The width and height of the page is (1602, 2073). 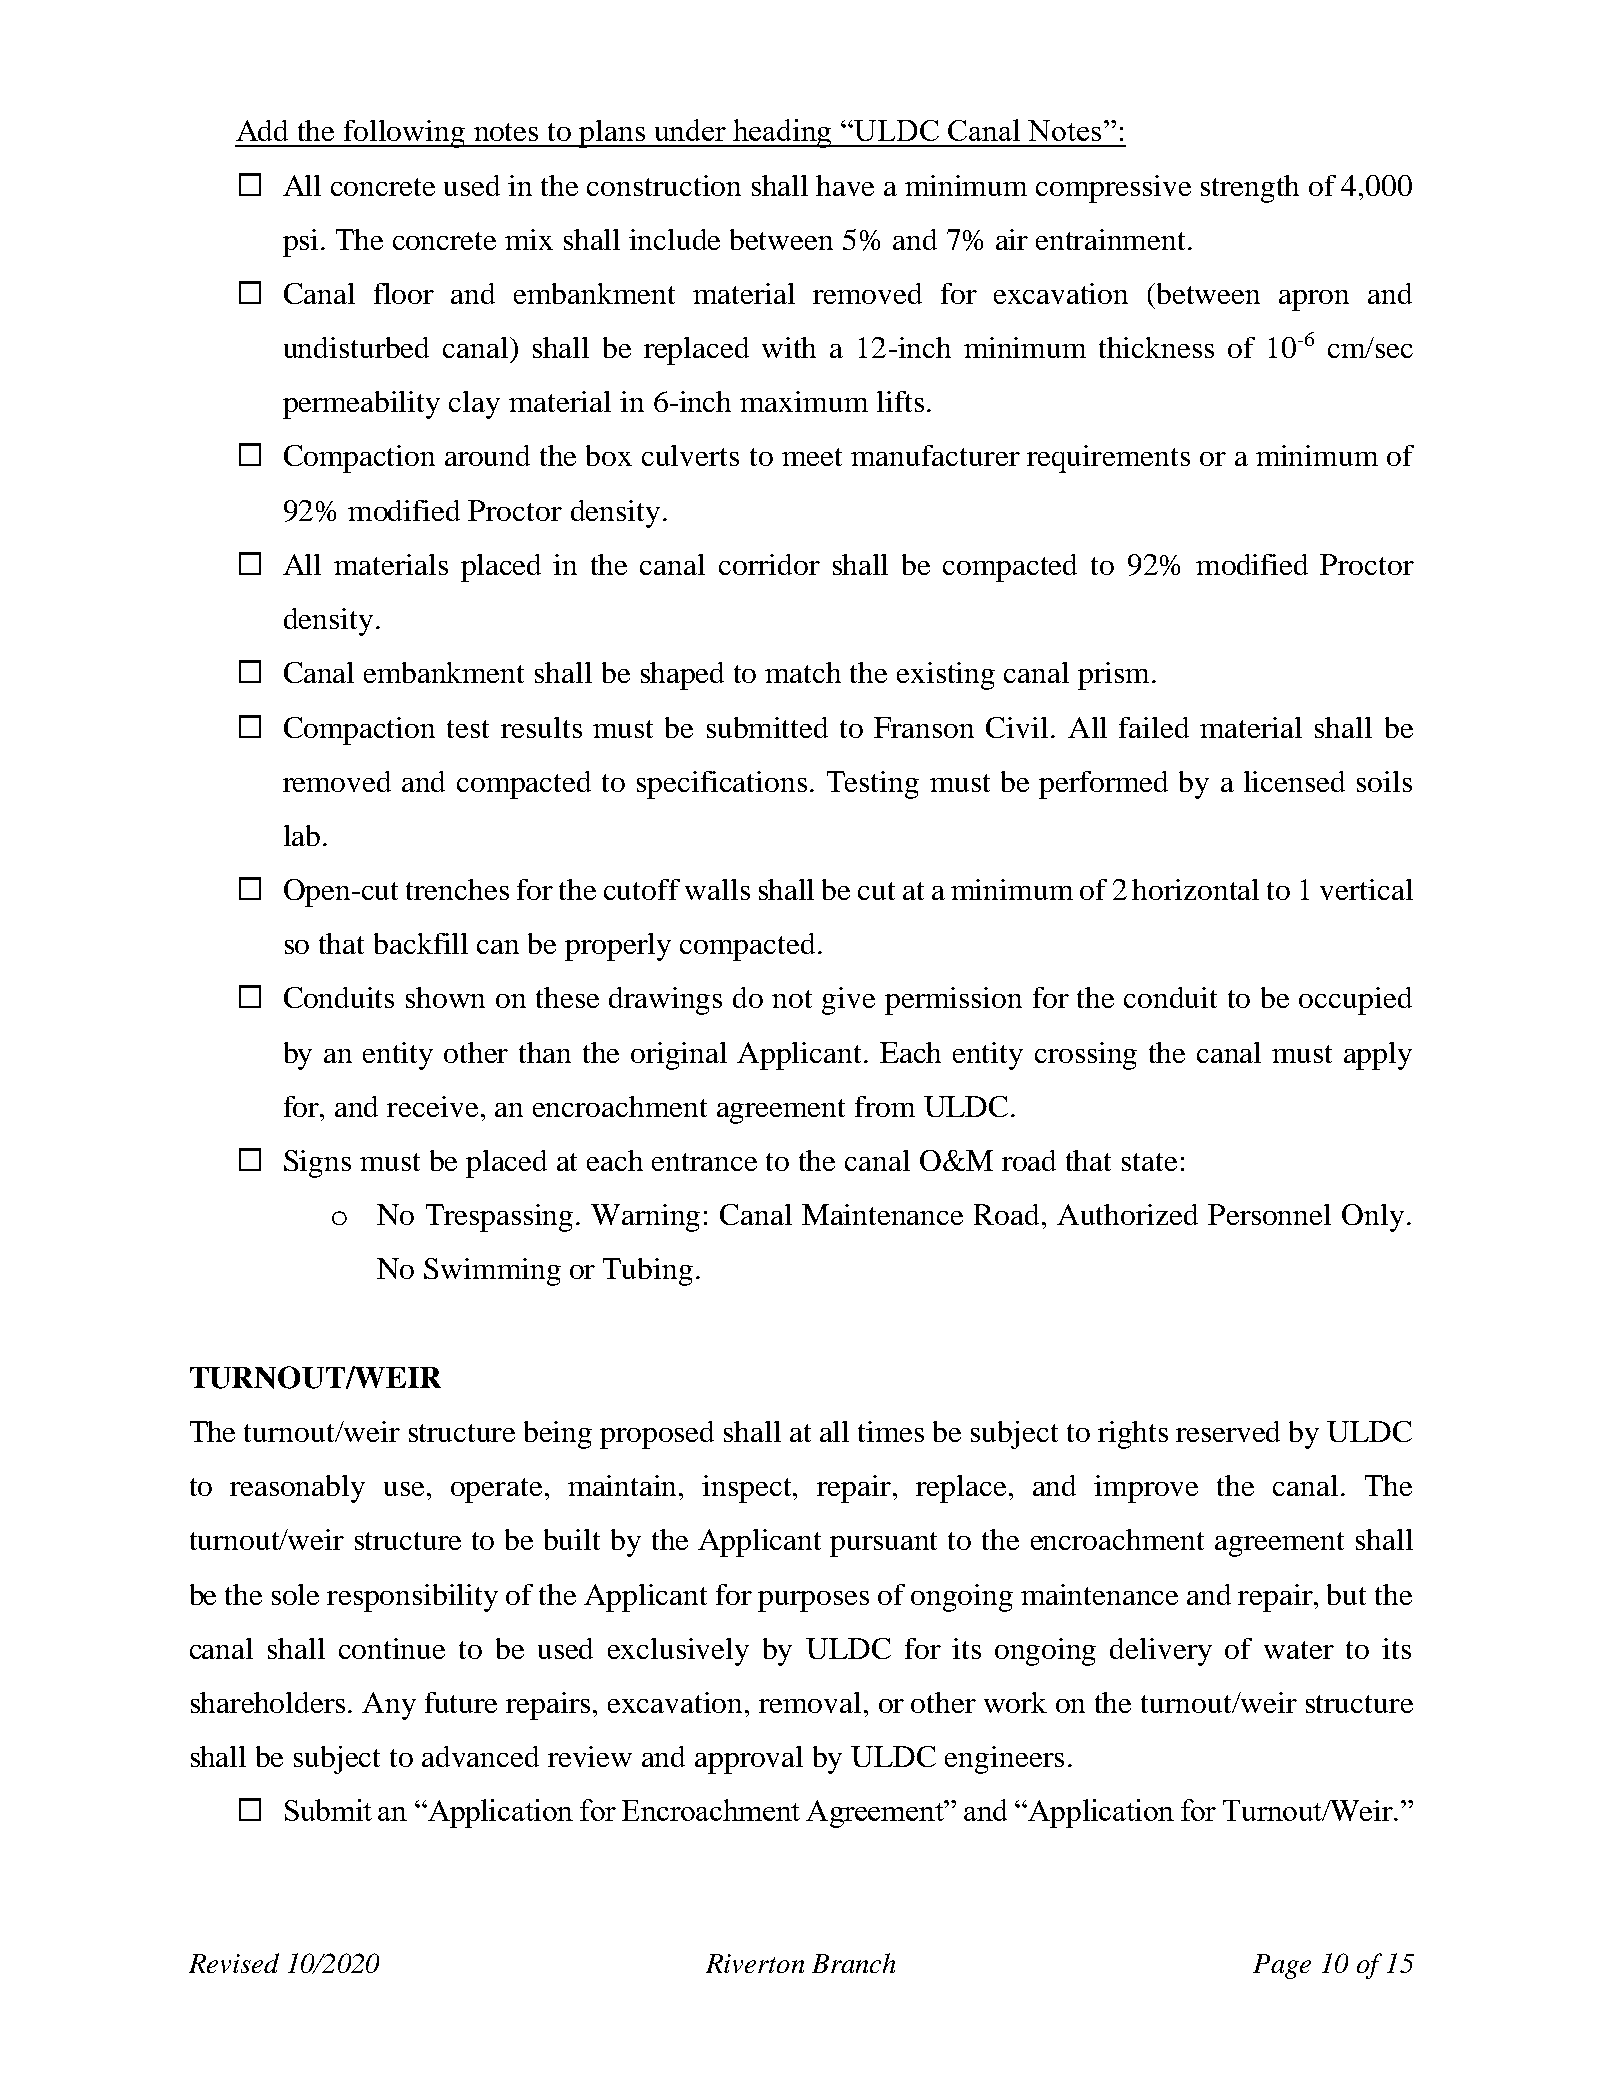 What do you see at coordinates (404, 134) in the page?
I see `following` at bounding box center [404, 134].
